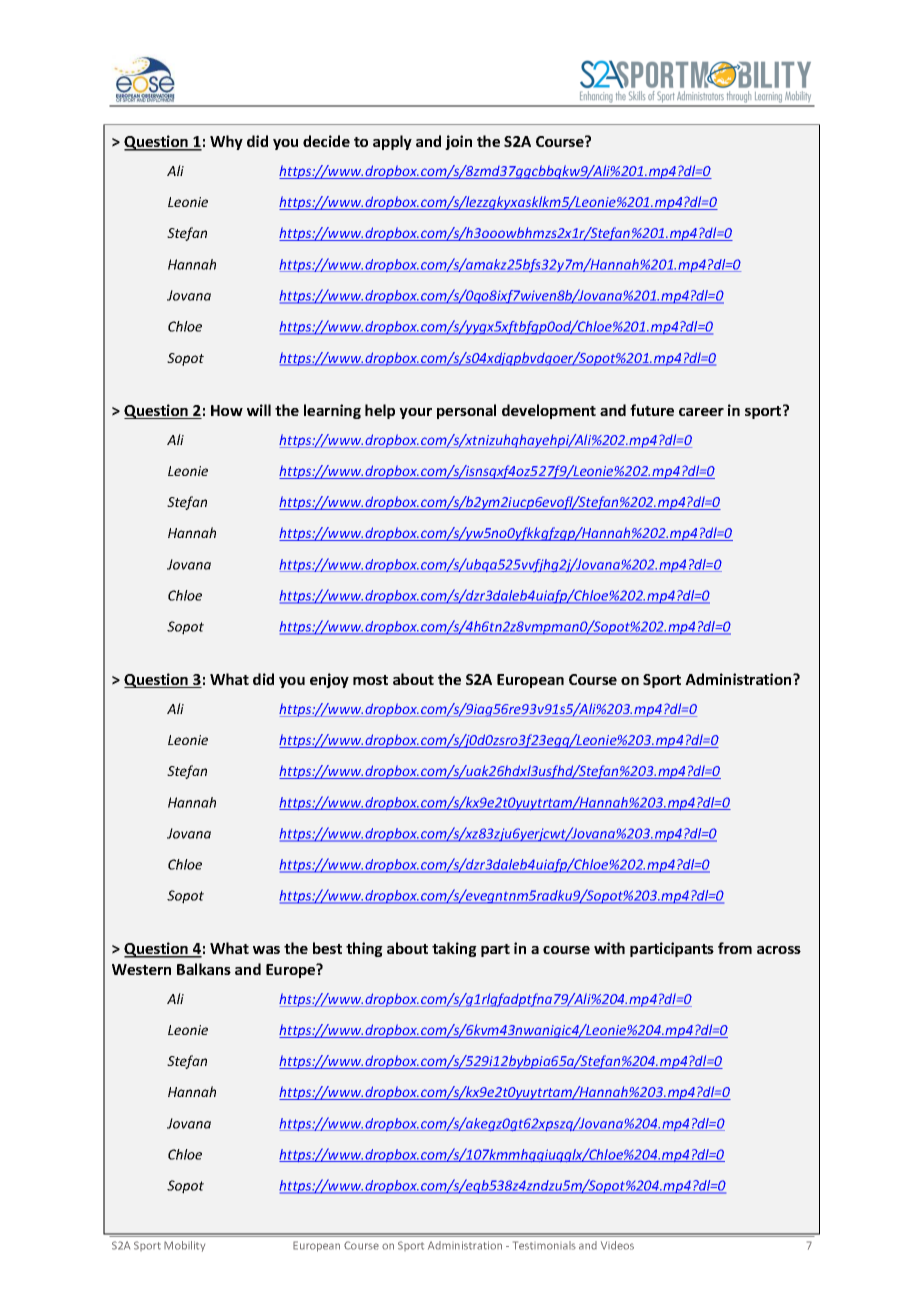 Image resolution: width=924 pixels, height=1308 pixels. Describe the element at coordinates (184, 1246) in the screenshot. I see `Mobility` at that location.
